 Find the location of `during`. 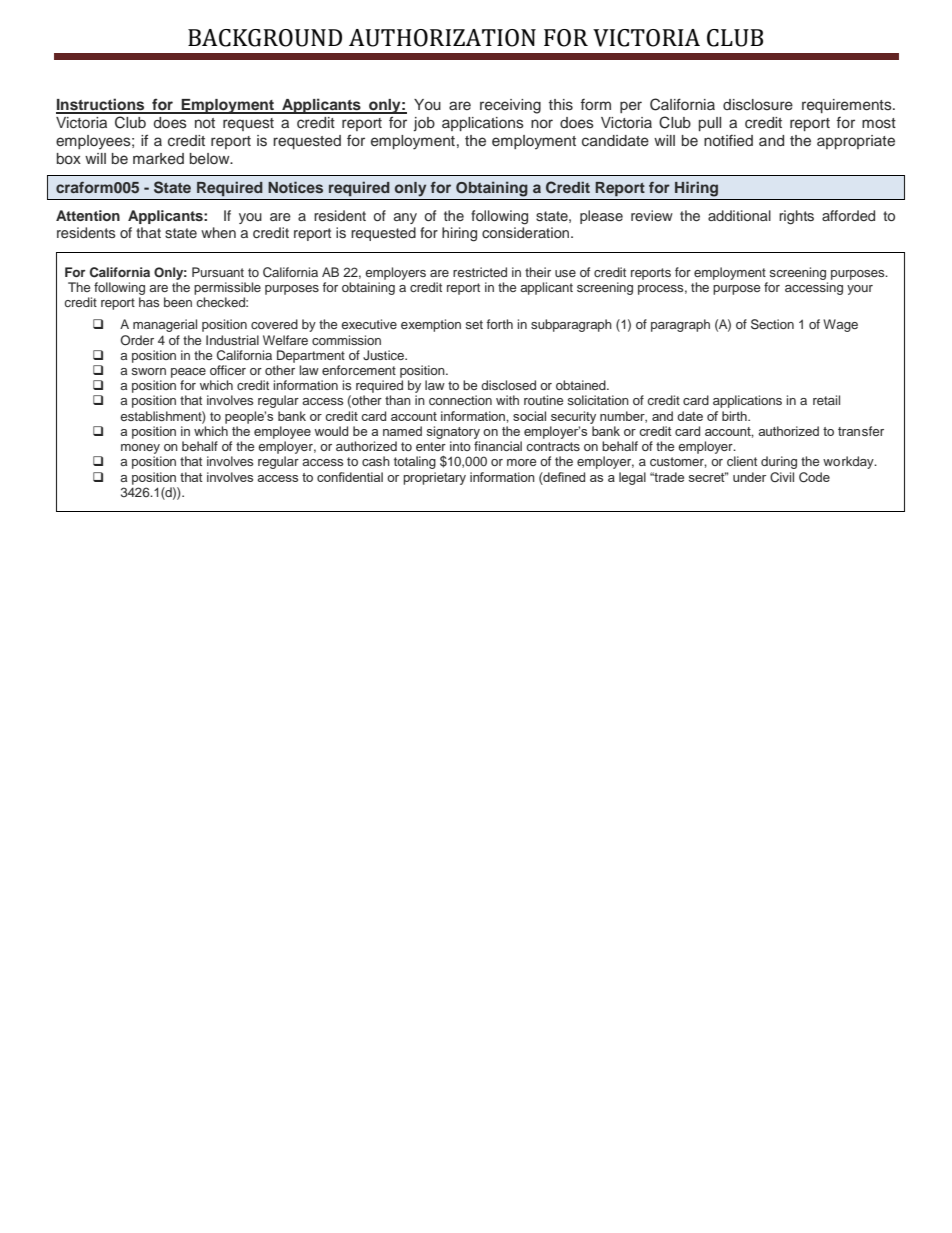

during is located at coordinates (779, 462).
